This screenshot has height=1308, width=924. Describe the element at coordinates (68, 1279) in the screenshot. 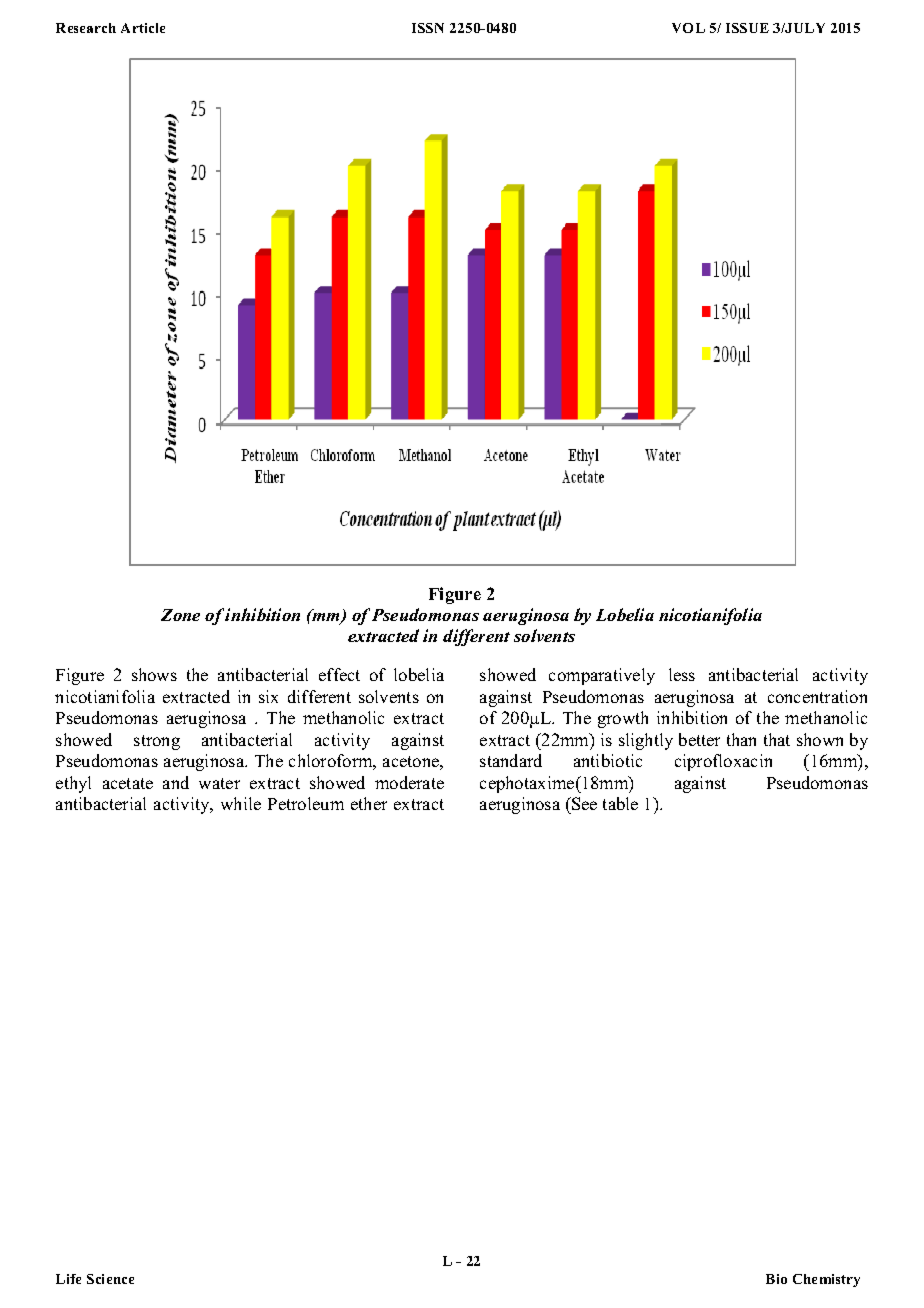

I see `Life` at that location.
